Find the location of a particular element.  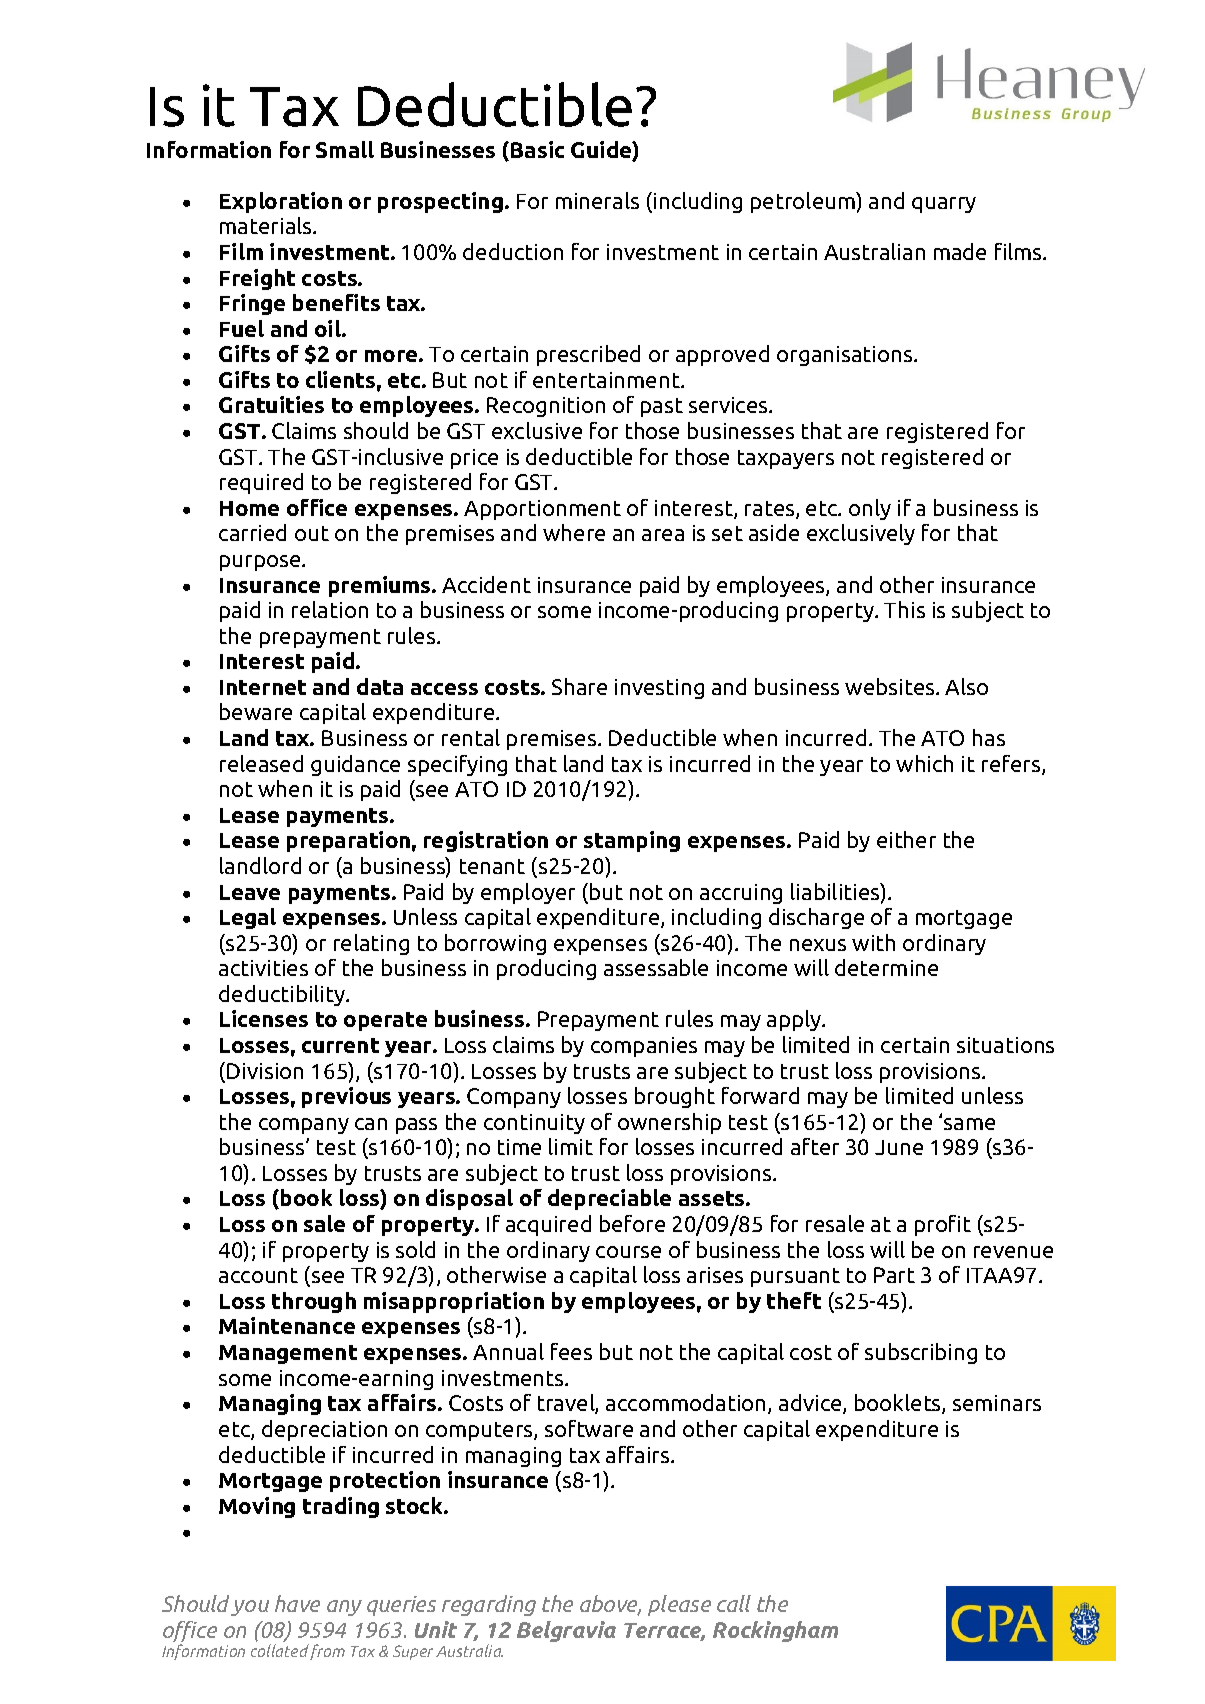

quarry is located at coordinates (944, 205).
